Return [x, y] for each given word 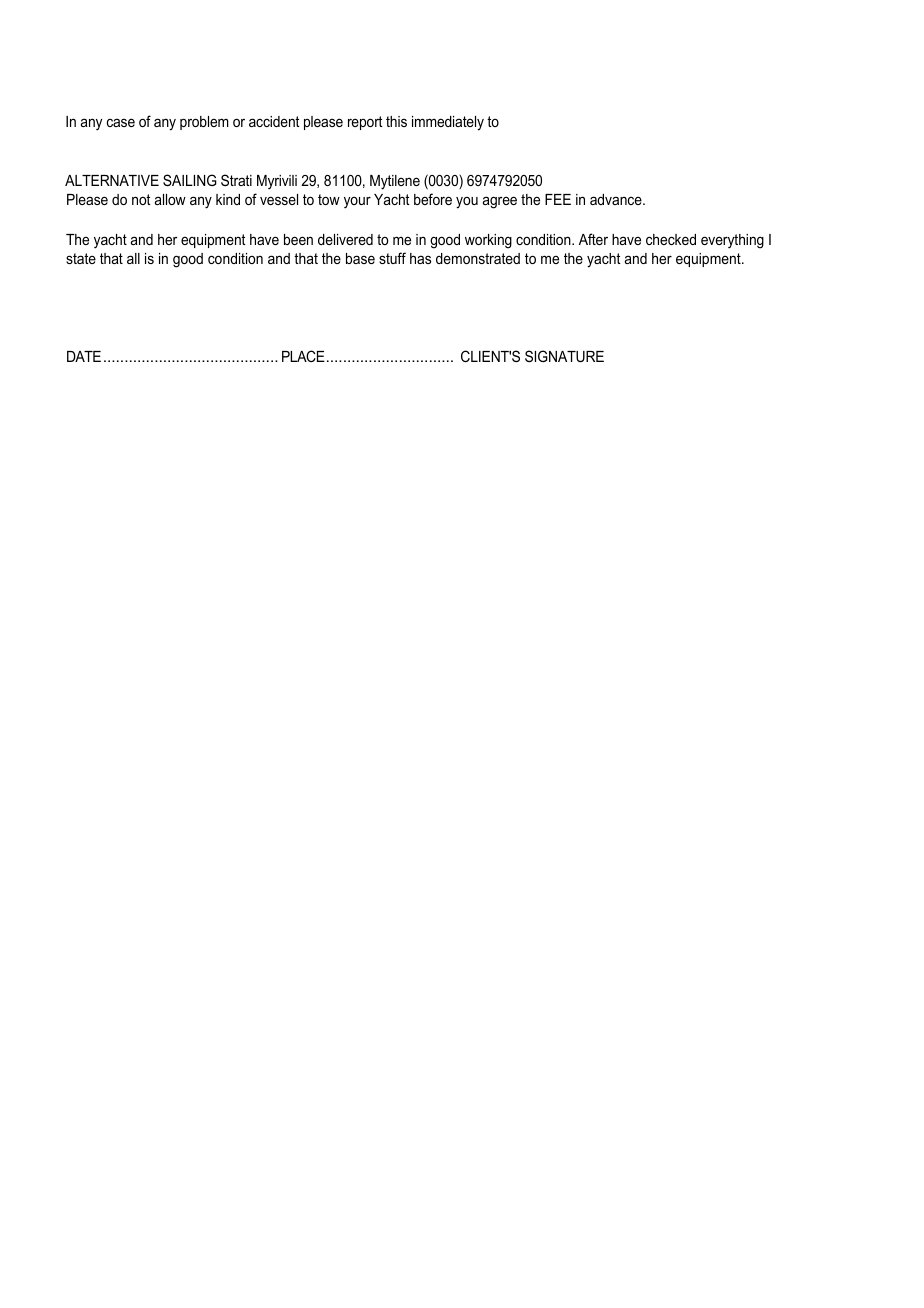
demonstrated [478, 258]
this [396, 121]
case [121, 122]
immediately [448, 123]
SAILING [190, 180]
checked [671, 239]
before [433, 199]
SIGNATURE [564, 356]
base [360, 258]
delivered [345, 239]
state [81, 258]
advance [617, 199]
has [420, 258]
